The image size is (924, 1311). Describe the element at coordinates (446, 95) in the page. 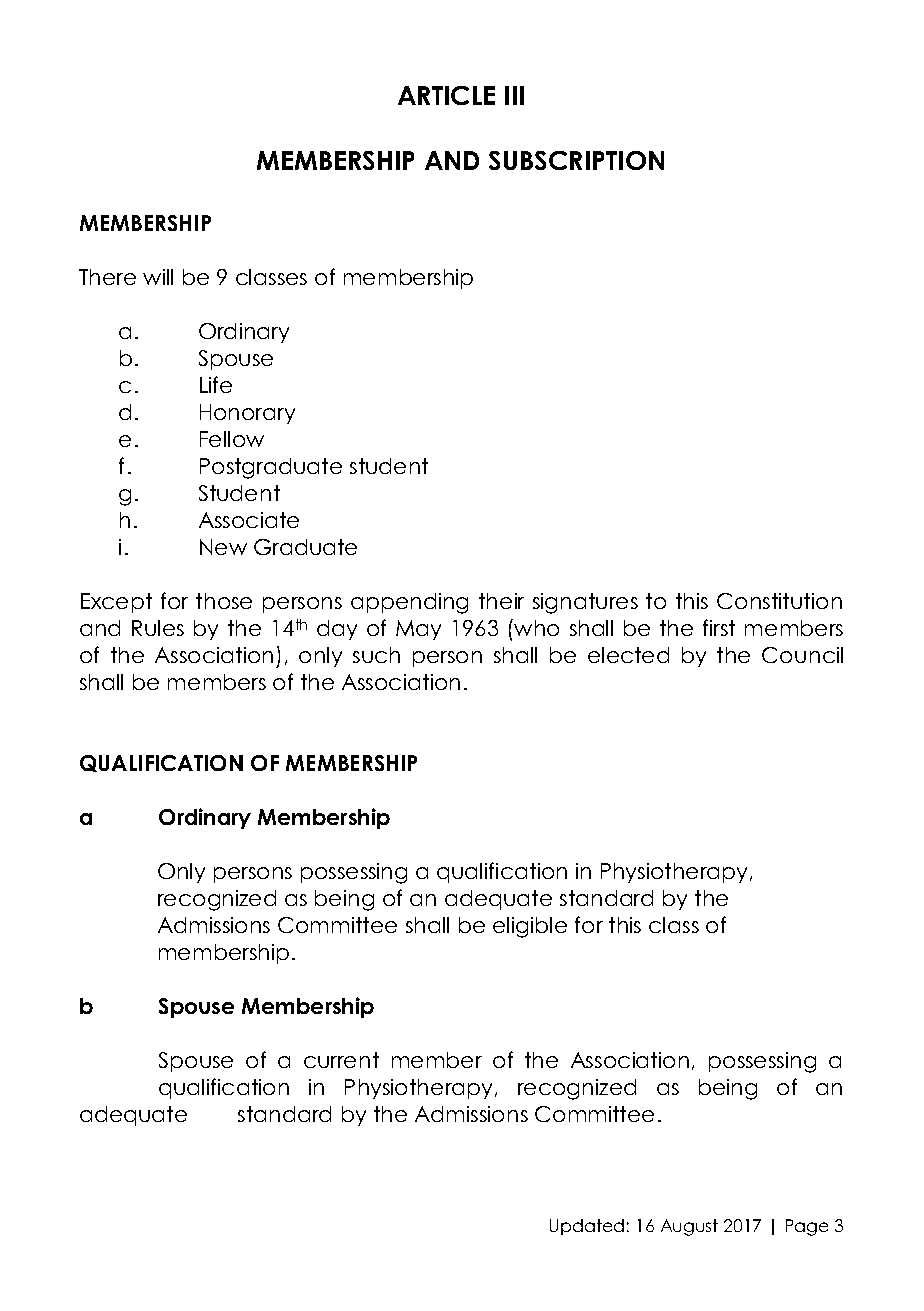

I see `ARTICLE` at that location.
